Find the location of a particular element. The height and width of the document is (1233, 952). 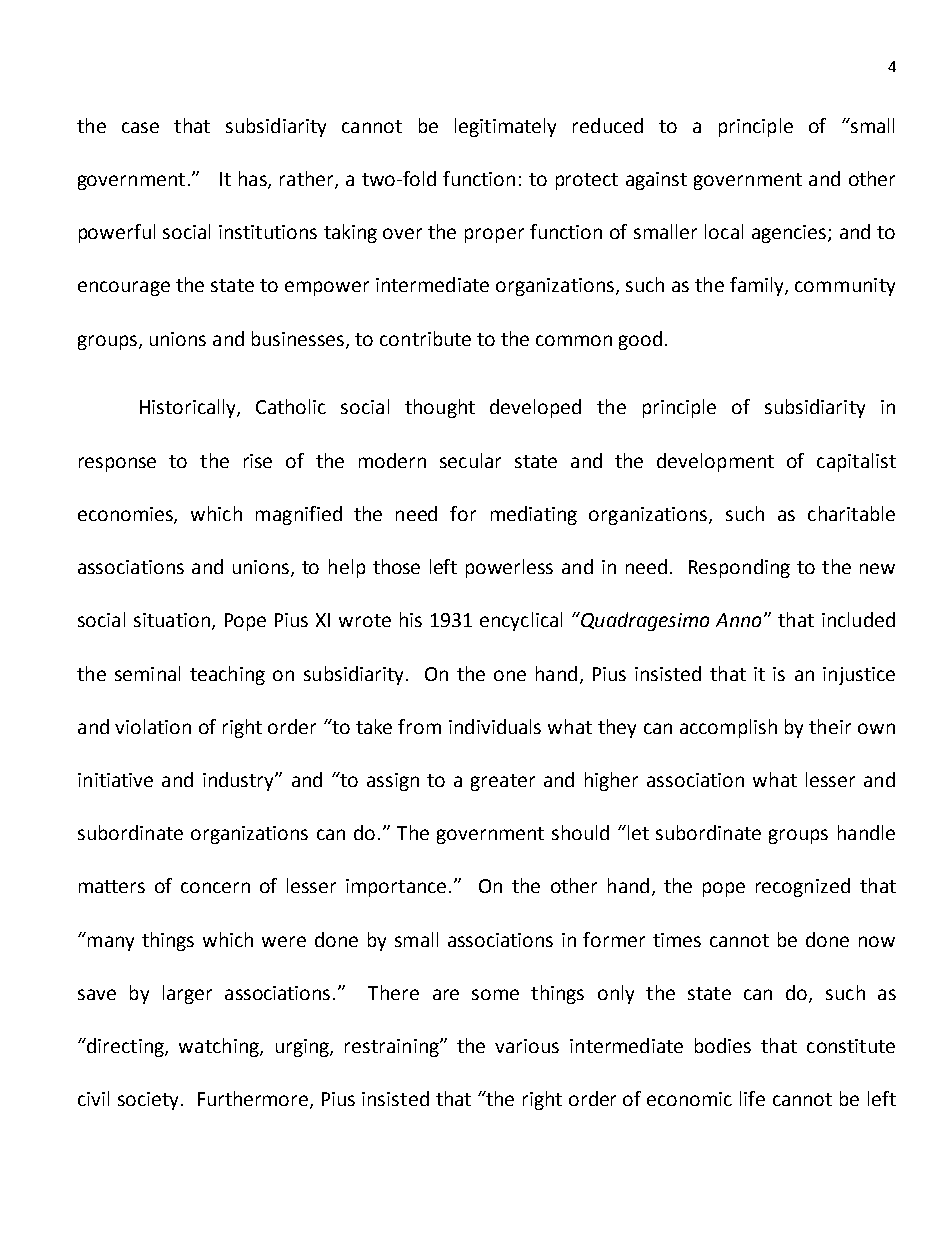

watching is located at coordinates (220, 1047).
